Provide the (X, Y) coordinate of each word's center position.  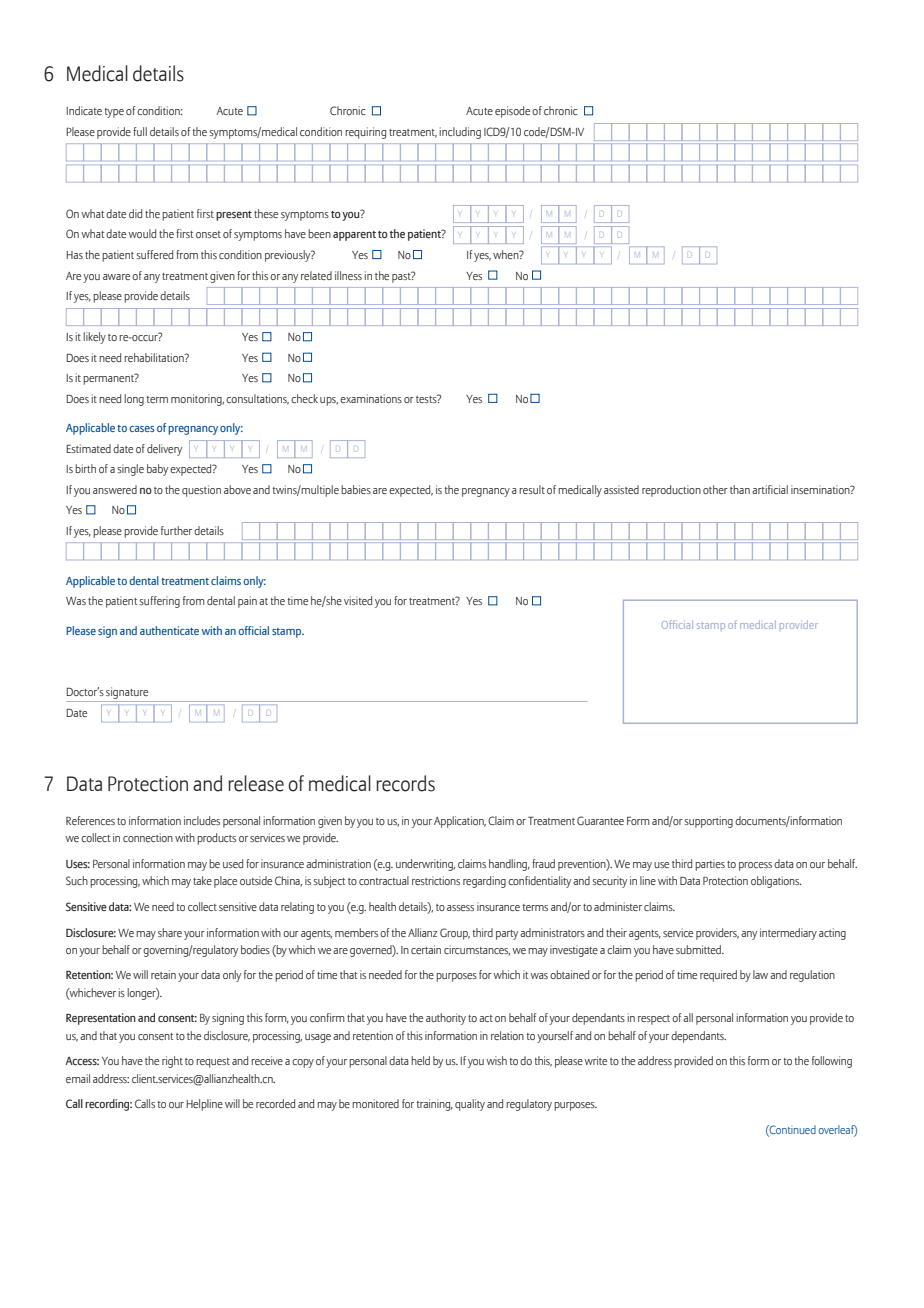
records (405, 783)
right (172, 1062)
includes (202, 820)
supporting (708, 822)
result (532, 489)
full (140, 131)
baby (157, 470)
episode (512, 112)
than (740, 489)
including (460, 133)
